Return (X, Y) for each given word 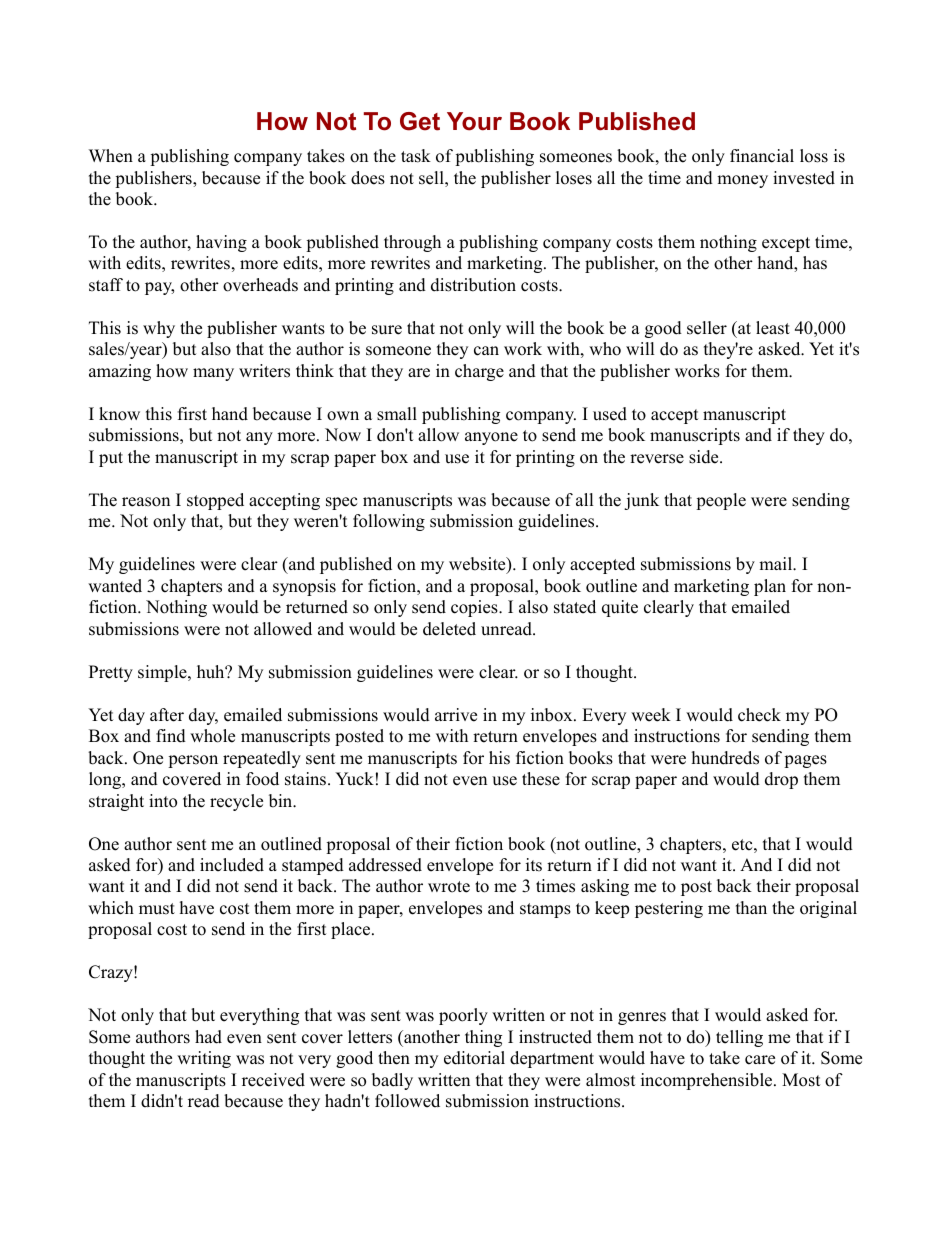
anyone (491, 438)
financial (762, 156)
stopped (215, 501)
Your (474, 121)
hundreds (725, 758)
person (193, 761)
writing (204, 1059)
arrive (456, 715)
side (705, 457)
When (111, 156)
